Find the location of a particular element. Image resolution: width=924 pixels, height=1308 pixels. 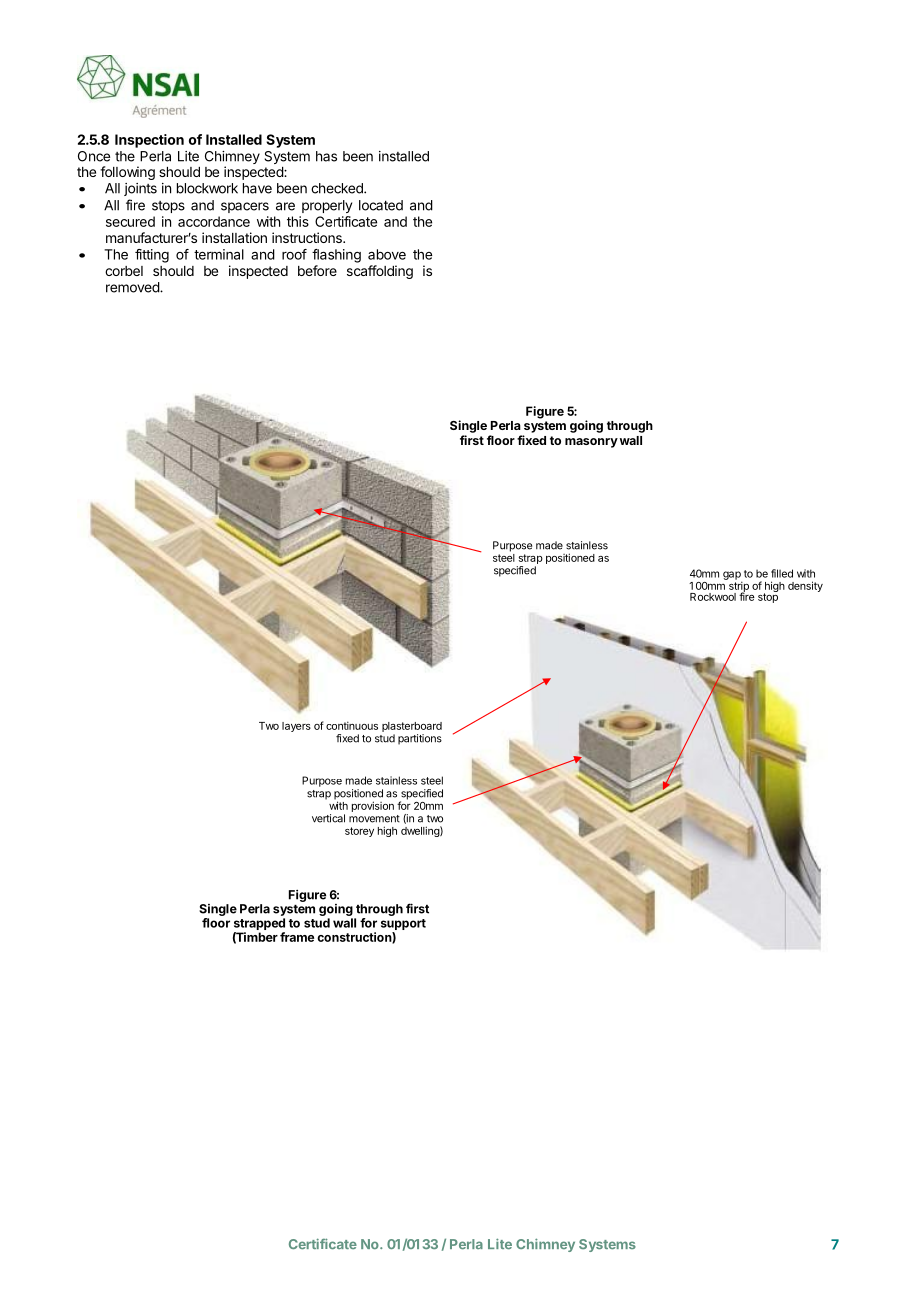

frame is located at coordinates (297, 937).
